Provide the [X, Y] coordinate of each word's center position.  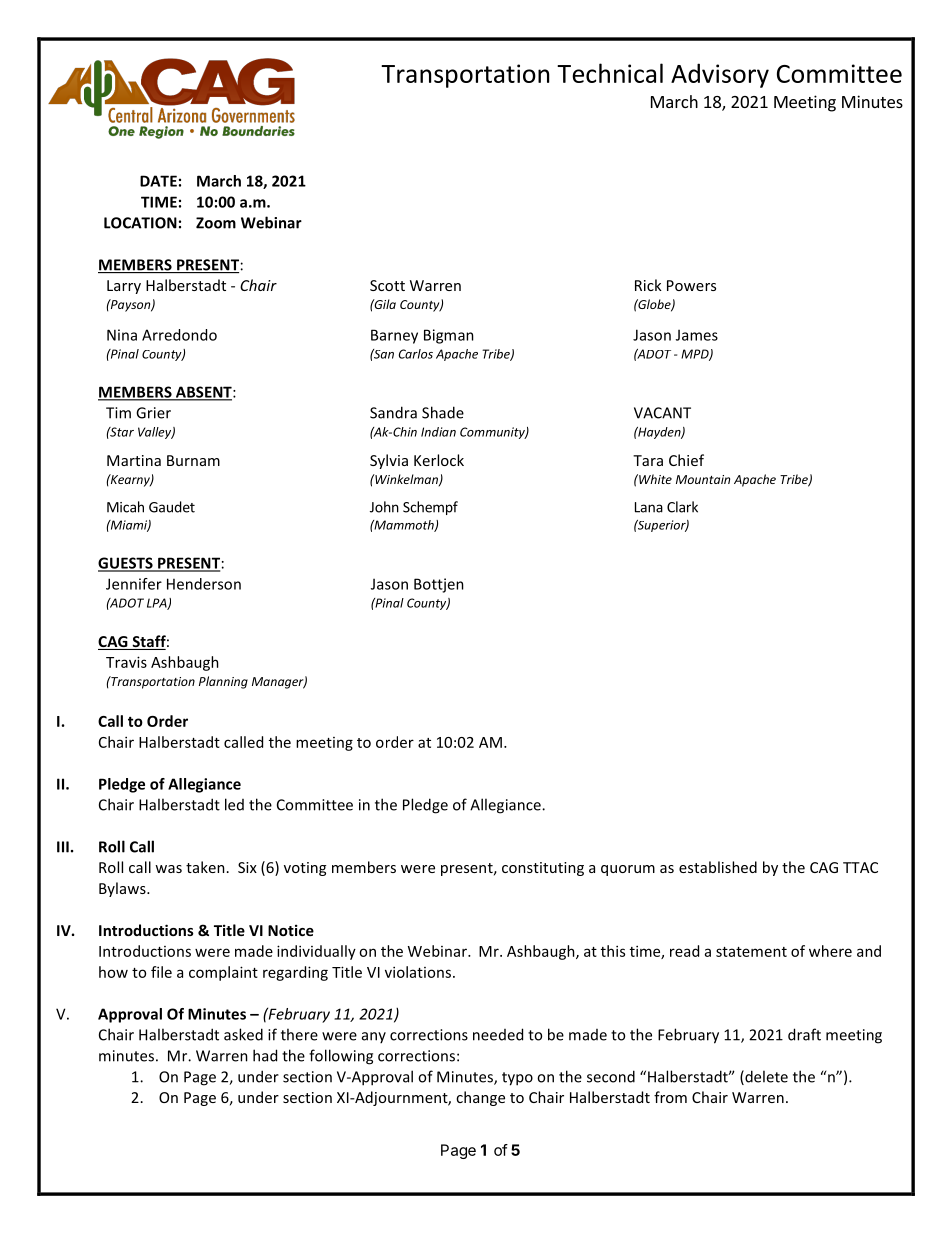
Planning [223, 682]
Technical [610, 73]
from [670, 1097]
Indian [438, 432]
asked [243, 1034]
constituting [543, 869]
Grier [153, 413]
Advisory [720, 75]
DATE [158, 181]
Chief [686, 460]
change [480, 1098]
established [718, 867]
